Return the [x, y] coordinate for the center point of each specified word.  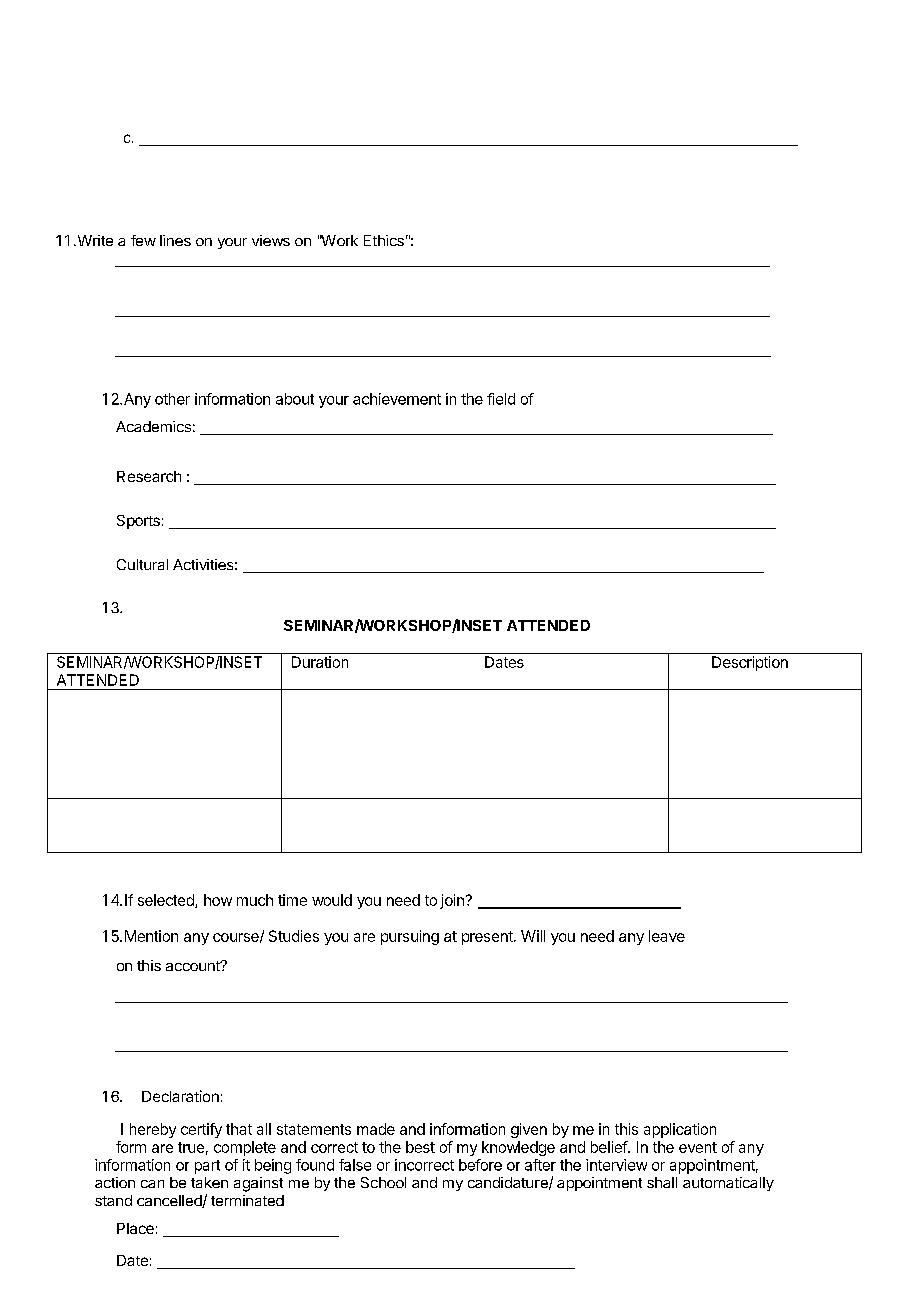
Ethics [384, 240]
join [452, 901]
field [501, 399]
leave [667, 936]
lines [175, 240]
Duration [320, 662]
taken [209, 1182]
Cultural [142, 564]
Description [750, 663]
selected [167, 901]
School [383, 1182]
